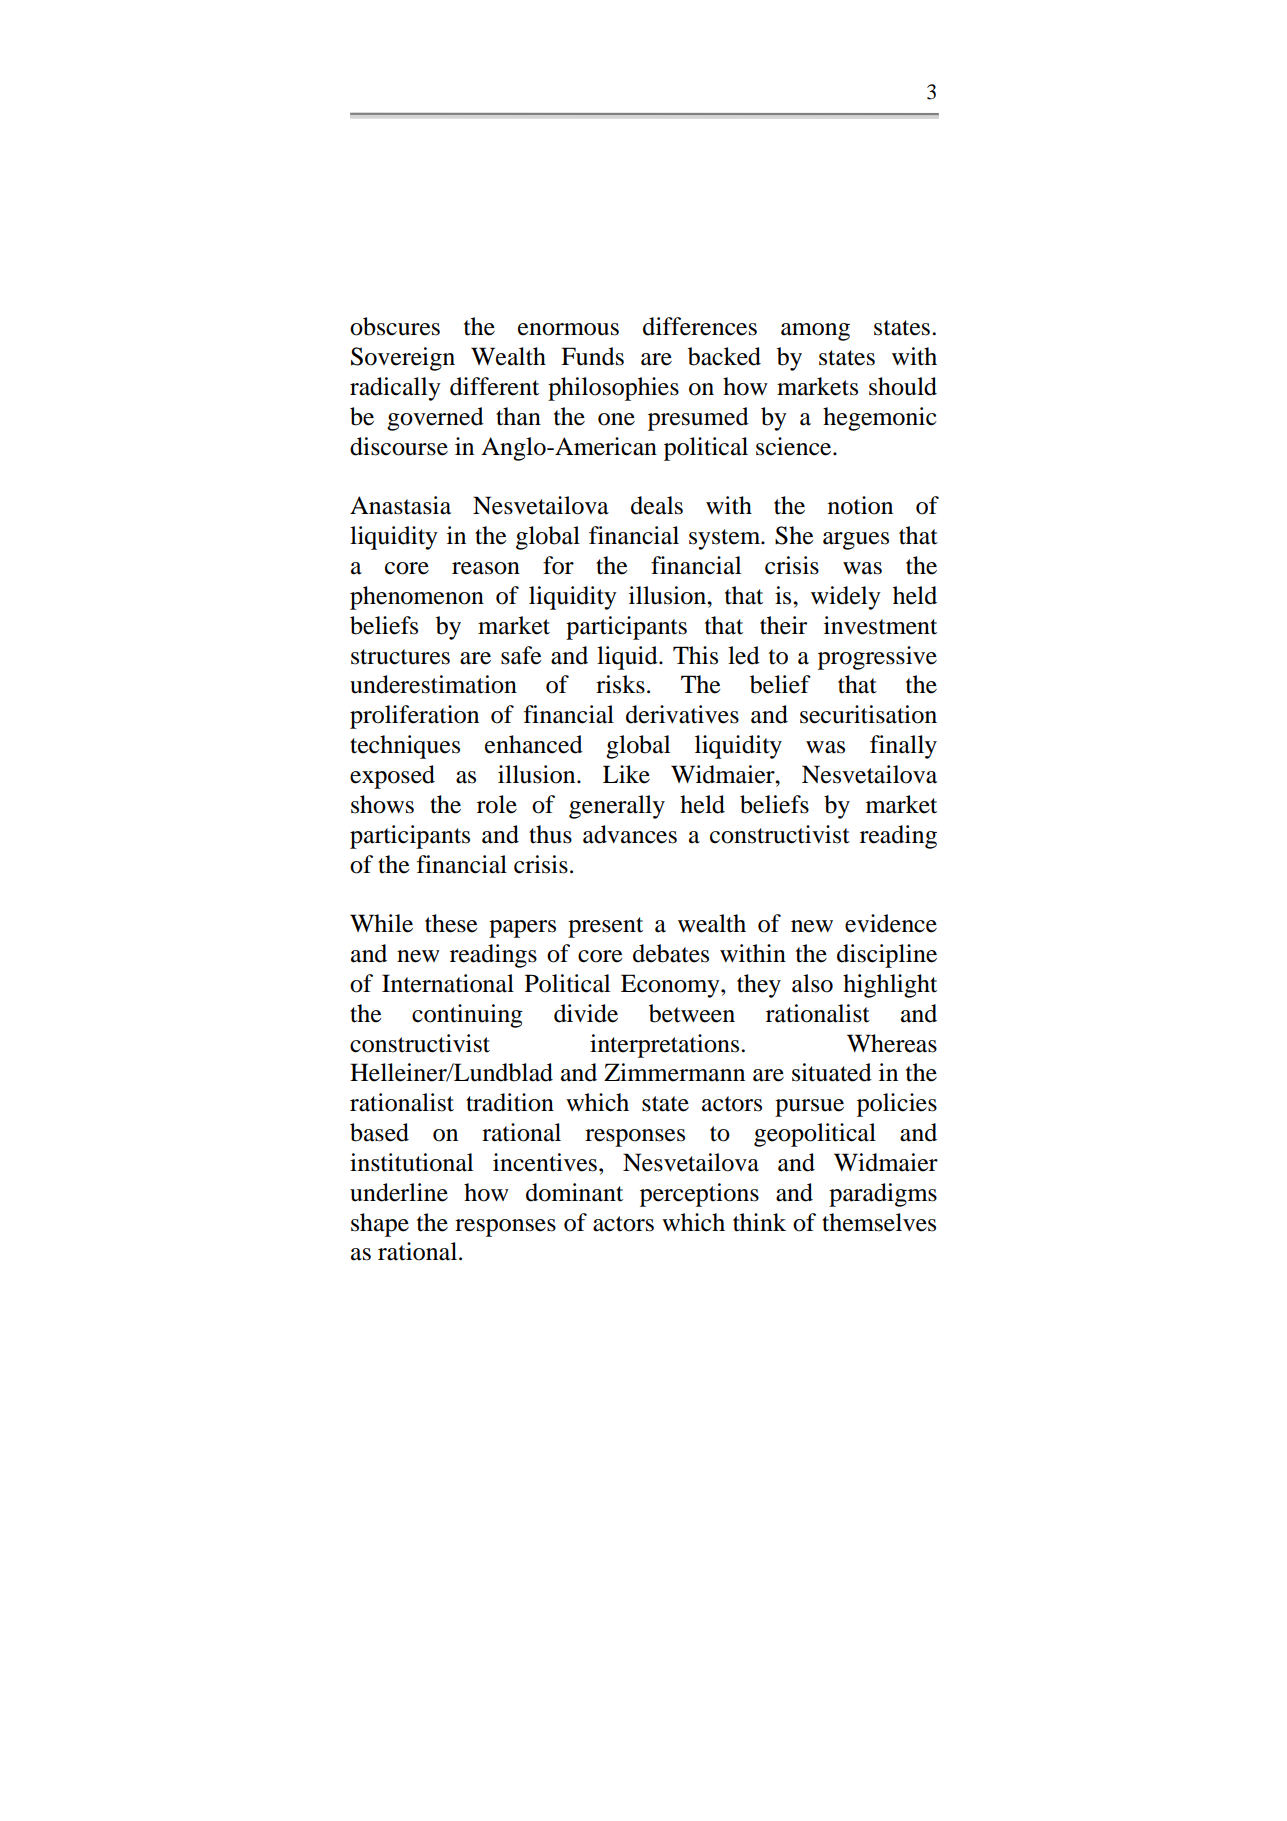 The image size is (1287, 1821). I want to click on perceptions, so click(699, 1195).
